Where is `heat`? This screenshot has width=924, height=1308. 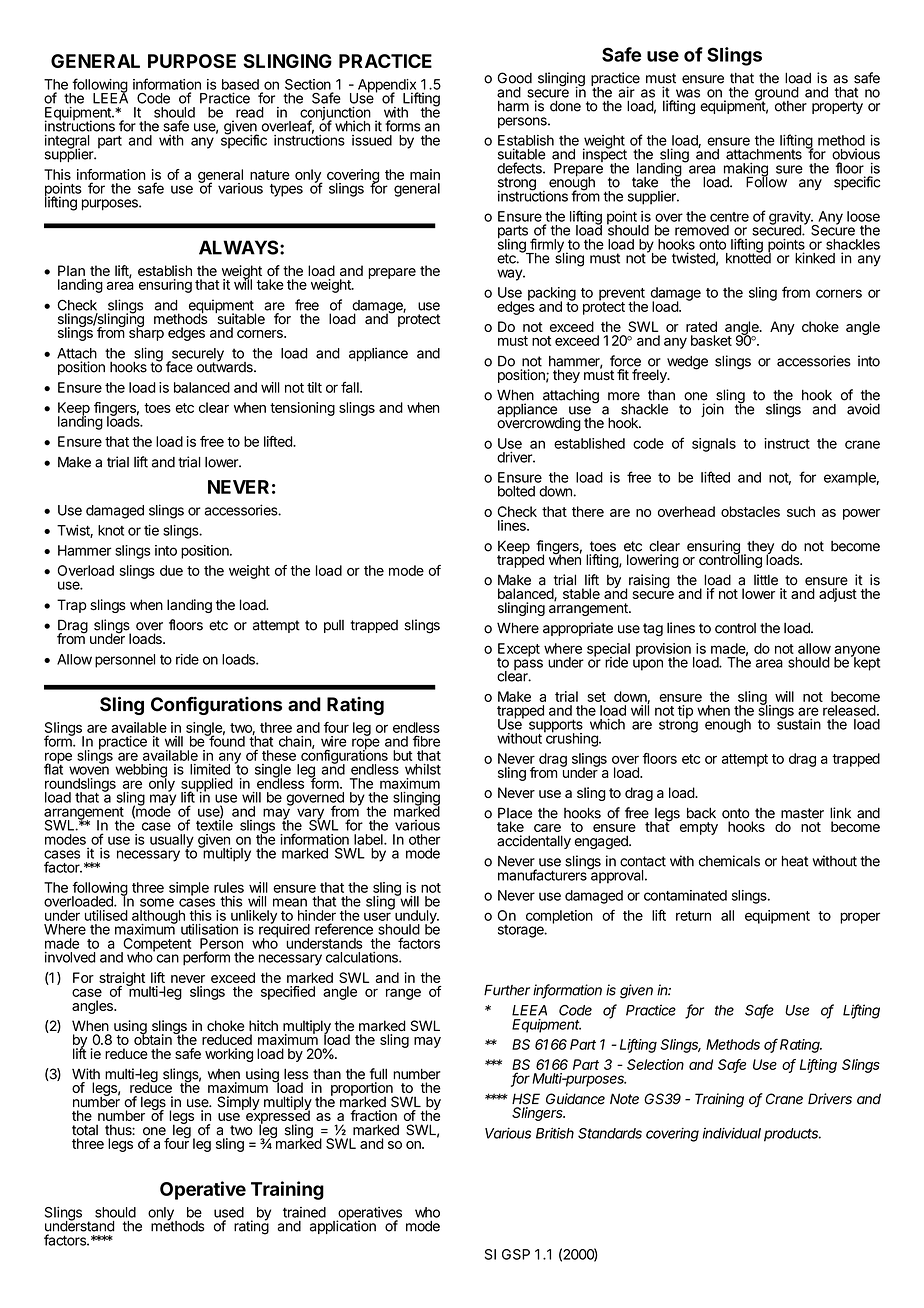
heat is located at coordinates (795, 861).
